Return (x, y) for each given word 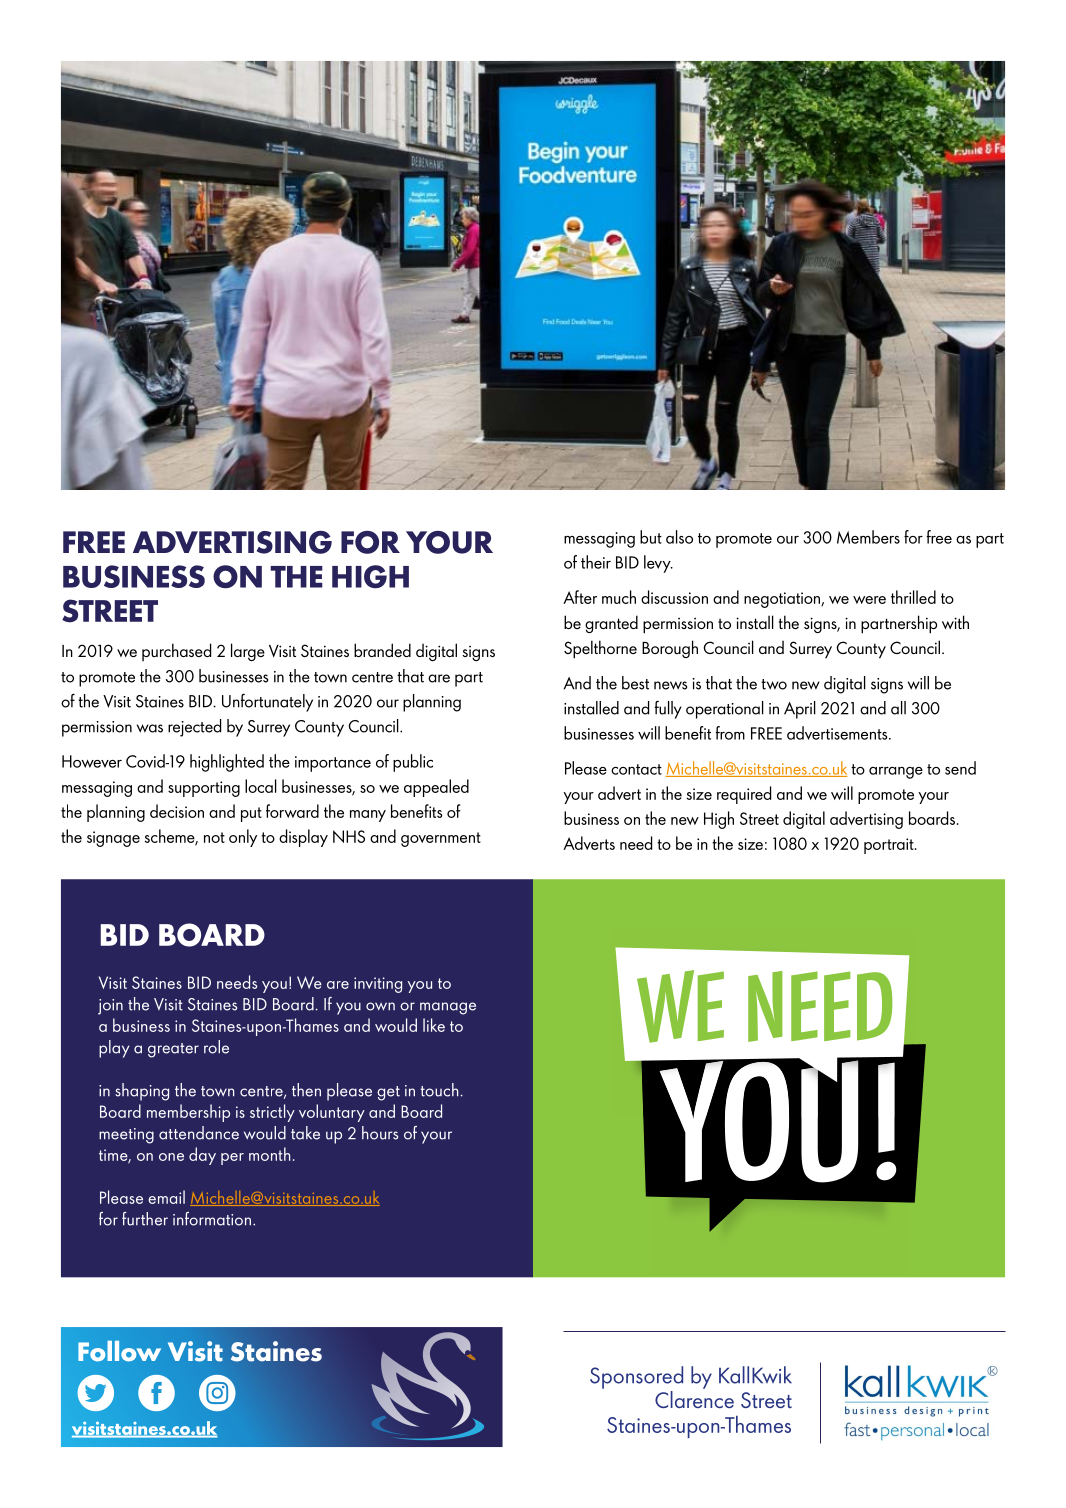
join (110, 1007)
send (960, 768)
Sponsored (636, 1377)
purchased (176, 652)
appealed (436, 788)
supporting (204, 789)
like (434, 1025)
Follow (119, 1351)
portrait (890, 846)
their (596, 562)
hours (380, 1133)
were (869, 600)
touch (439, 1090)
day (202, 1156)
